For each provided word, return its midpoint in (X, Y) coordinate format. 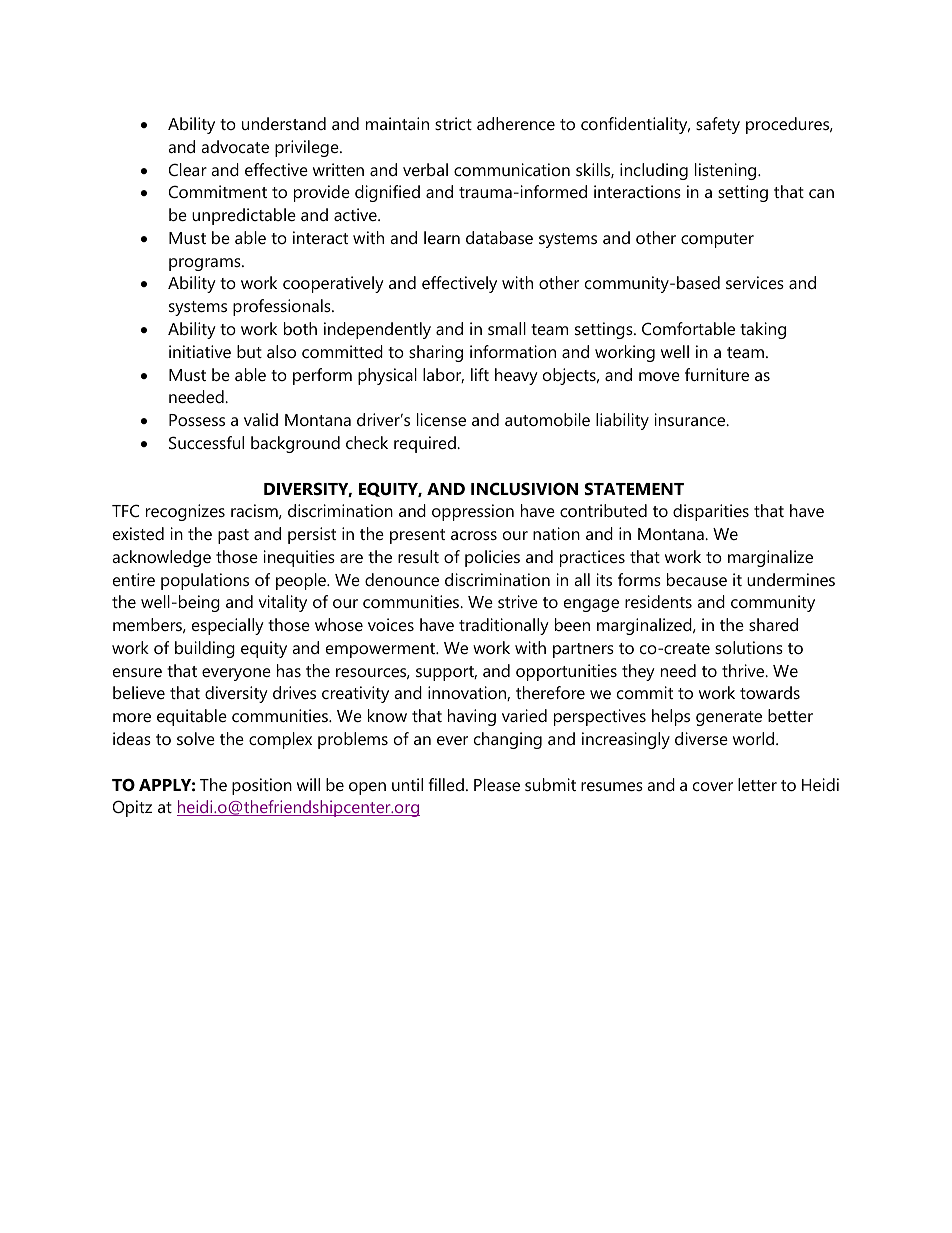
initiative (200, 351)
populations (205, 581)
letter (757, 784)
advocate (235, 146)
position (262, 786)
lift (480, 374)
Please (497, 784)
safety (718, 125)
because (697, 579)
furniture (717, 374)
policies (492, 558)
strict (453, 123)
